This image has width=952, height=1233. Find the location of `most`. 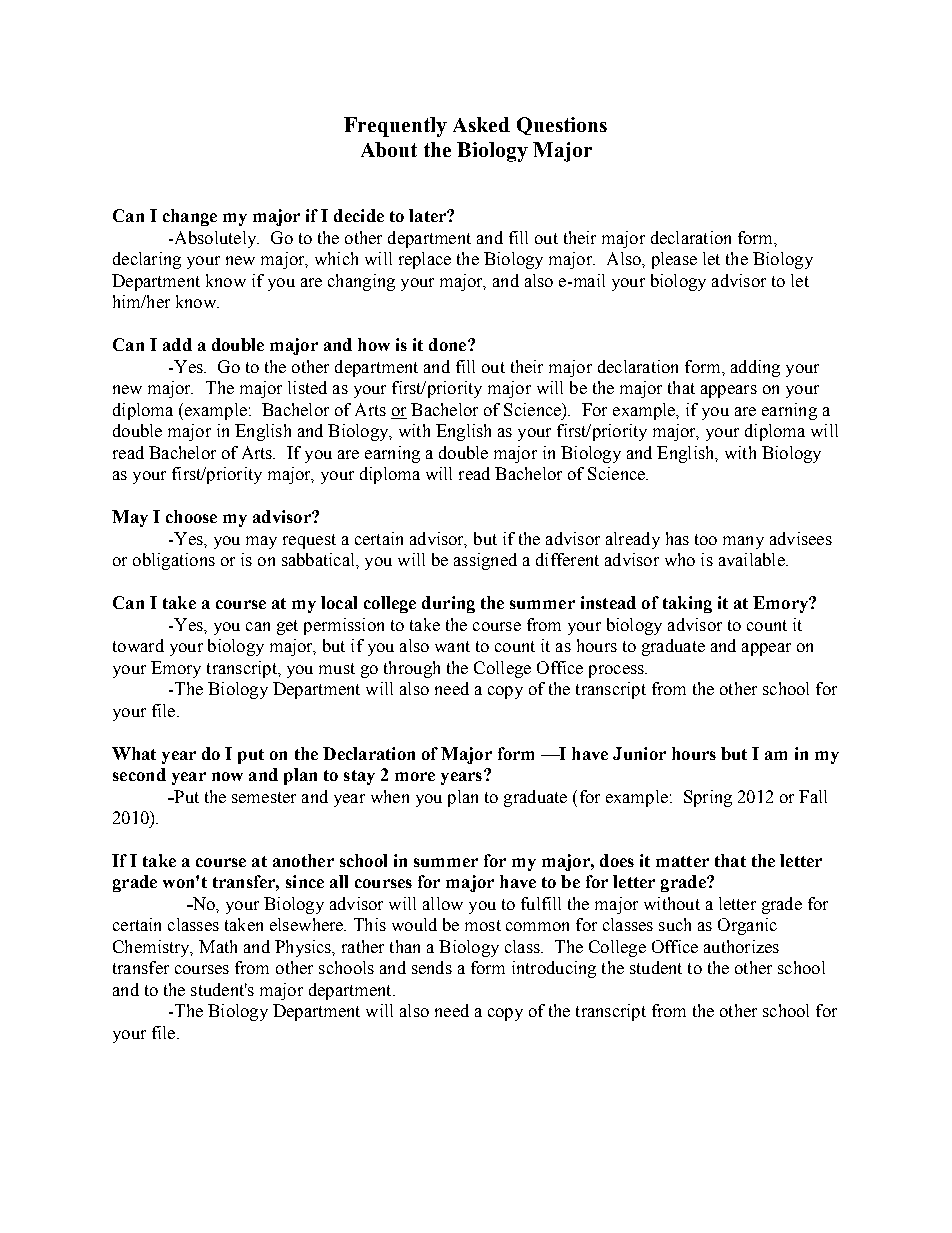

most is located at coordinates (483, 925).
